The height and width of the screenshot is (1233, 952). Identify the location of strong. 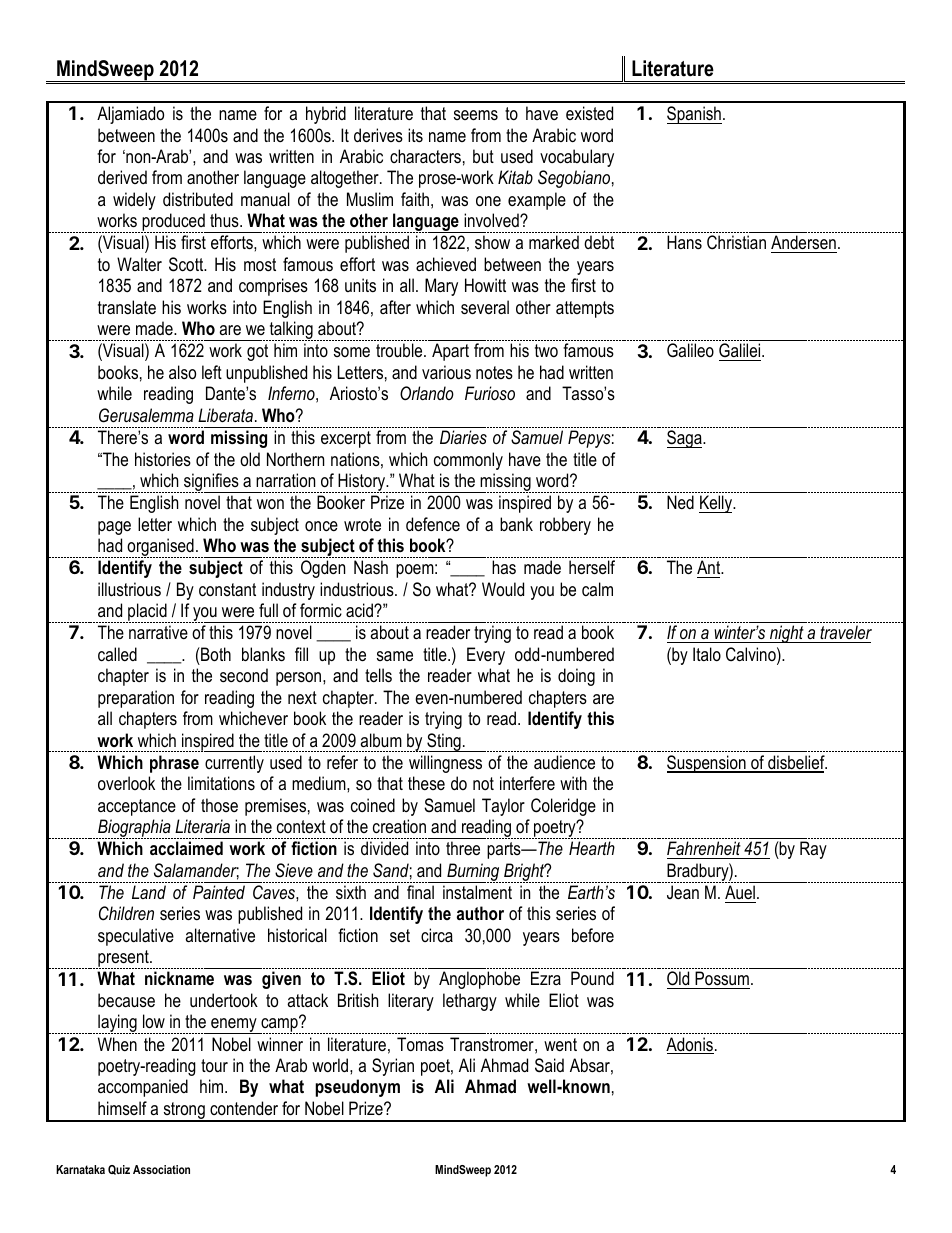
(184, 1112).
